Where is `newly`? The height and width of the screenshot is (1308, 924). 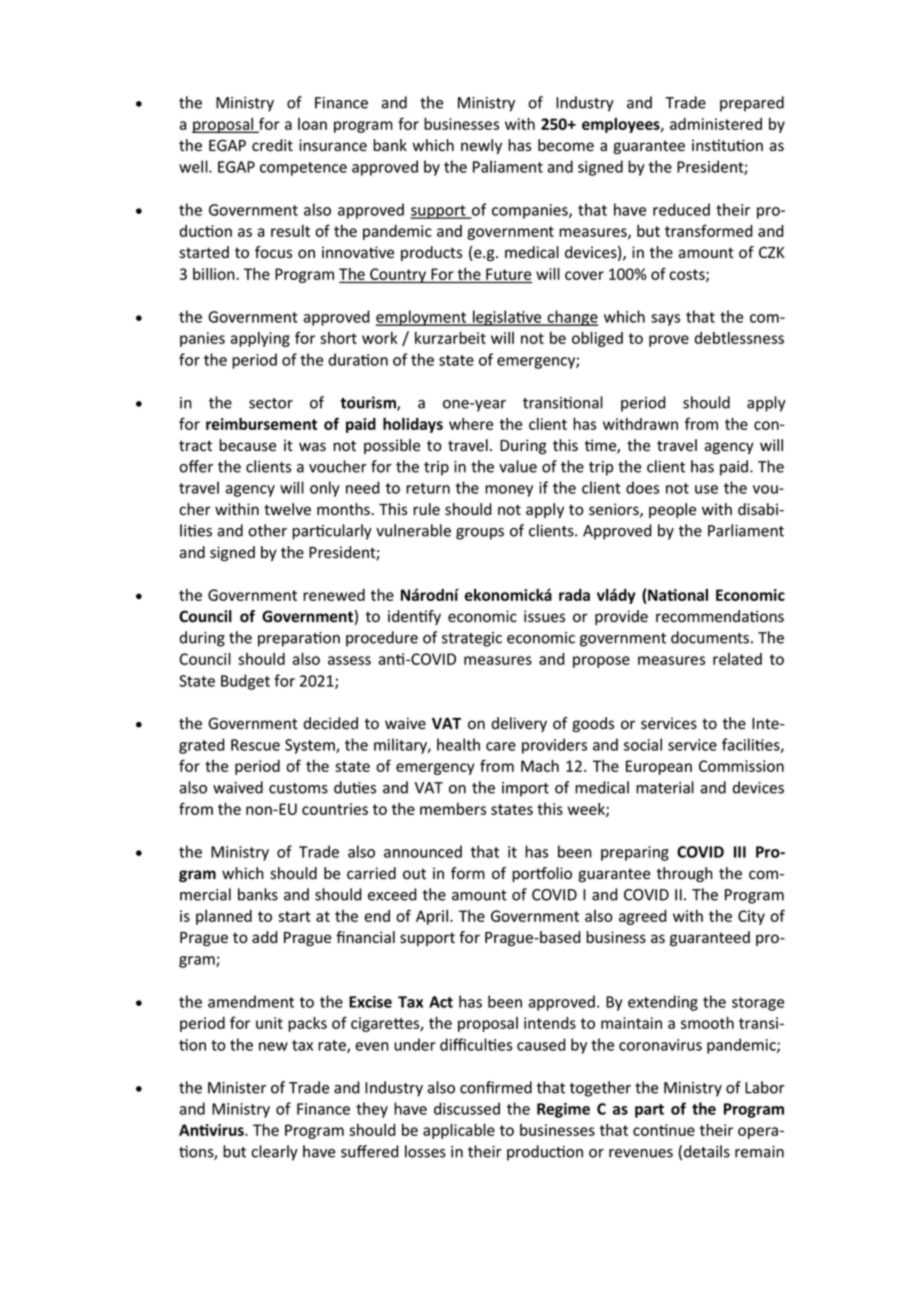 newly is located at coordinates (481, 146).
